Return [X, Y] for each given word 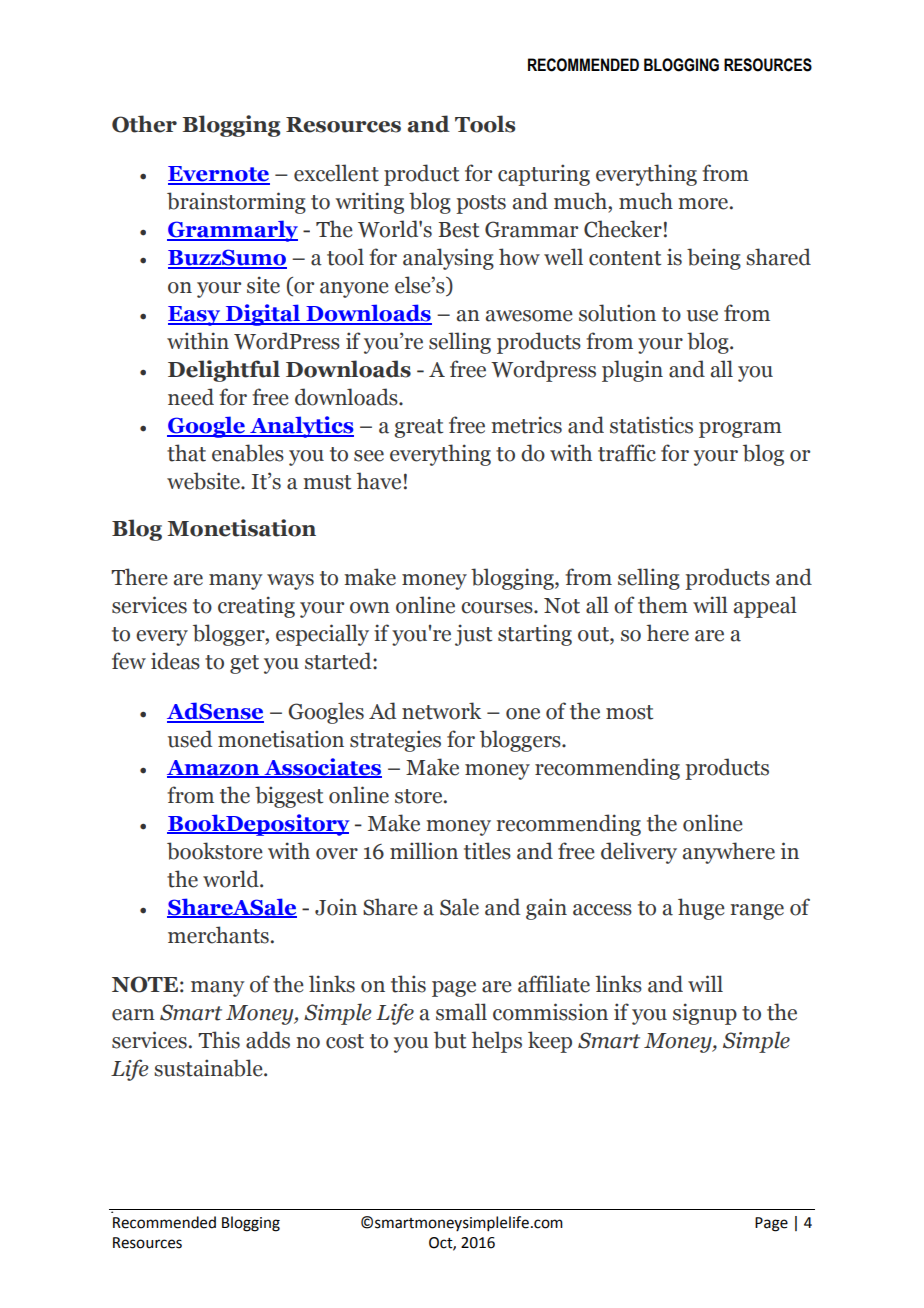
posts [481, 204]
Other [144, 124]
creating [256, 607]
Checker [623, 229]
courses [498, 608]
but [450, 1040]
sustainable [209, 1068]
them [663, 605]
